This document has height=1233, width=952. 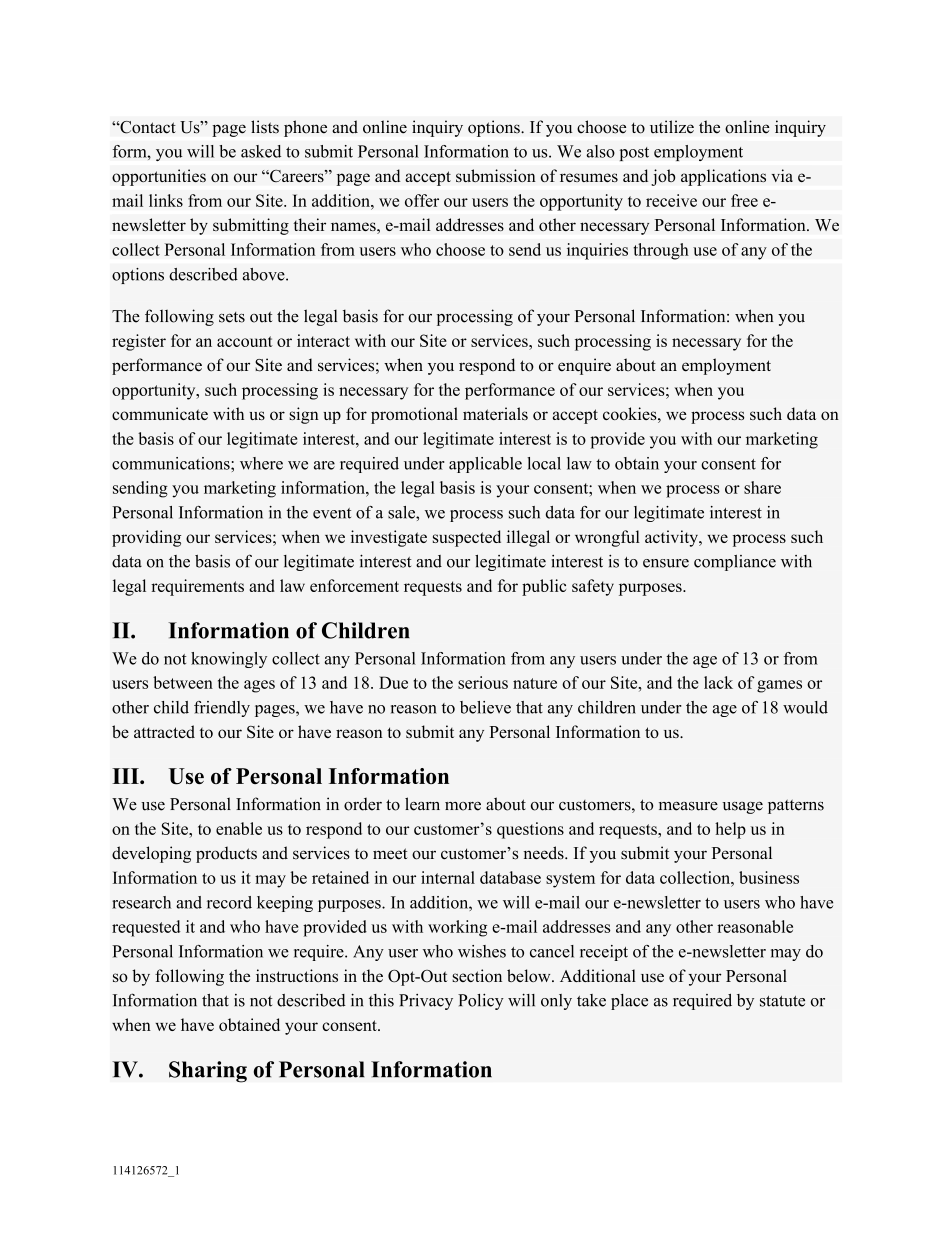 I want to click on asked, so click(x=261, y=151).
